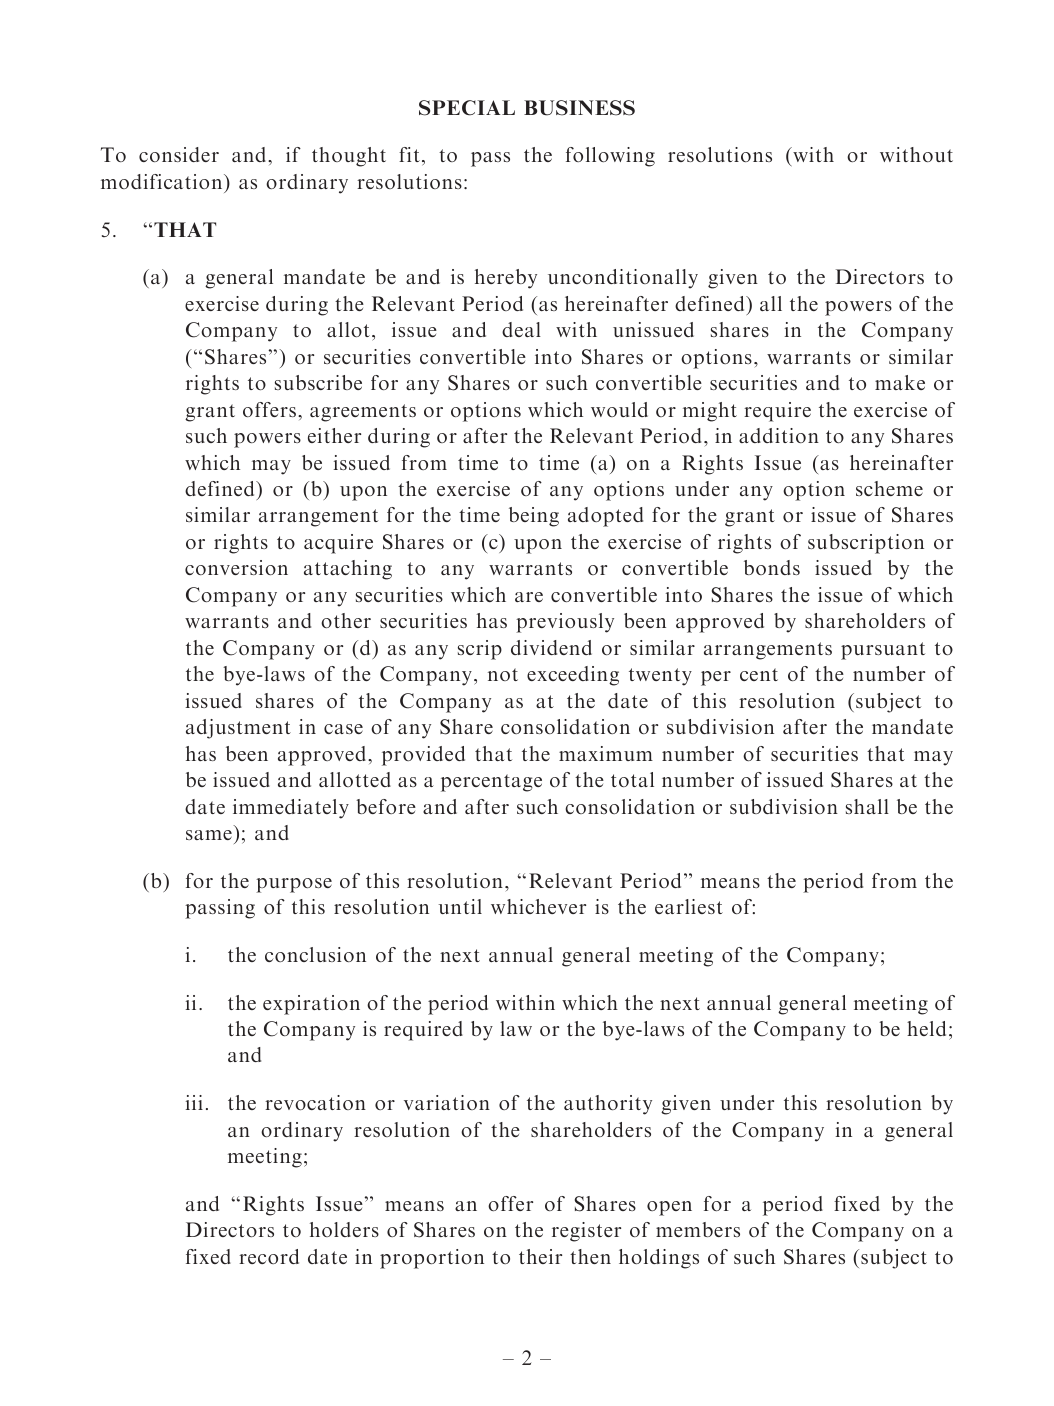 This page has height=1406, width=1054. What do you see at coordinates (236, 567) in the page?
I see `conversion` at bounding box center [236, 567].
